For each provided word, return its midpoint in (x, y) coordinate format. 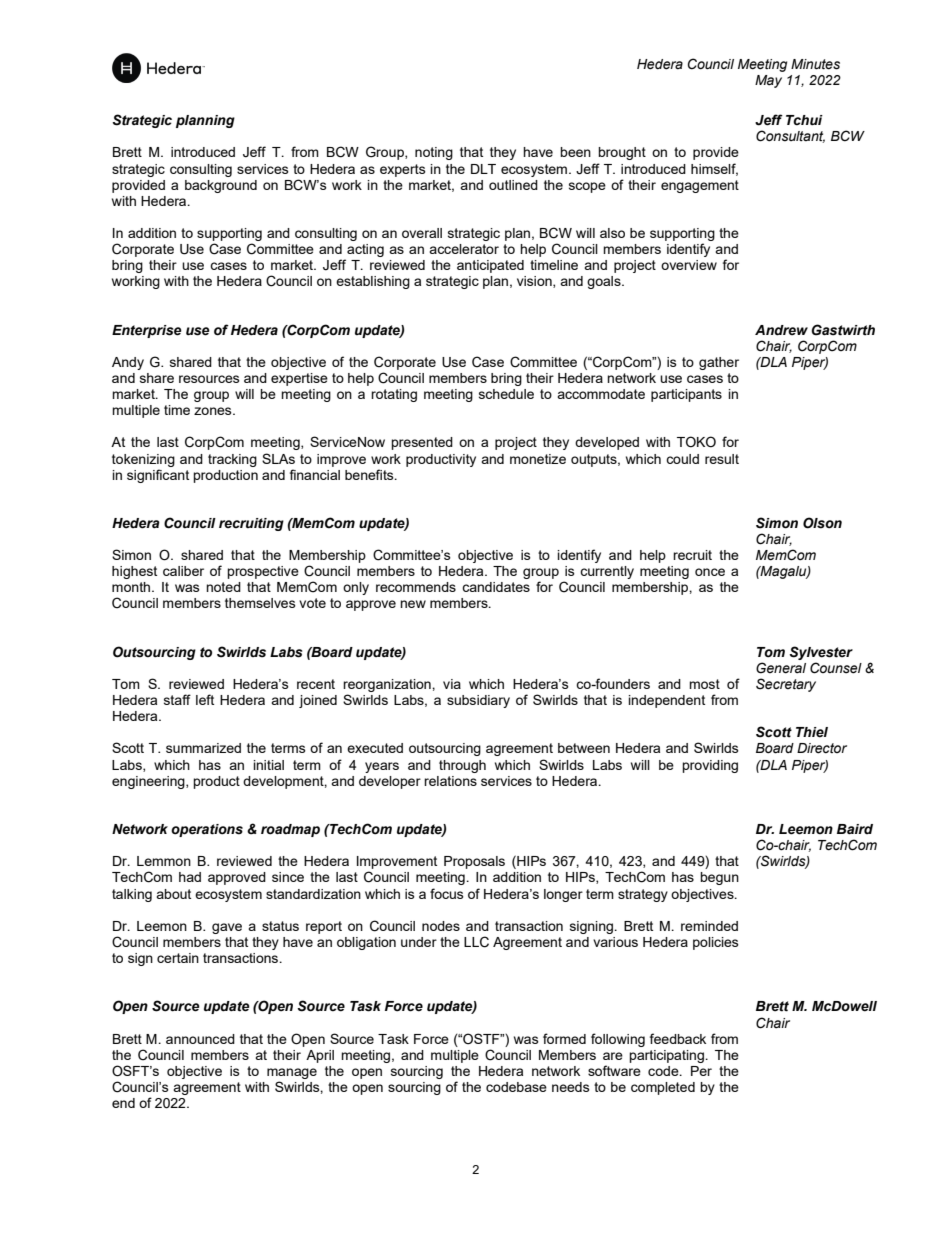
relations (450, 781)
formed (564, 1038)
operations (207, 830)
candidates (496, 587)
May (768, 81)
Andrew (781, 330)
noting (434, 153)
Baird (855, 829)
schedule (506, 394)
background (221, 186)
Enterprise (147, 331)
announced (200, 1039)
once (710, 572)
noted (223, 587)
